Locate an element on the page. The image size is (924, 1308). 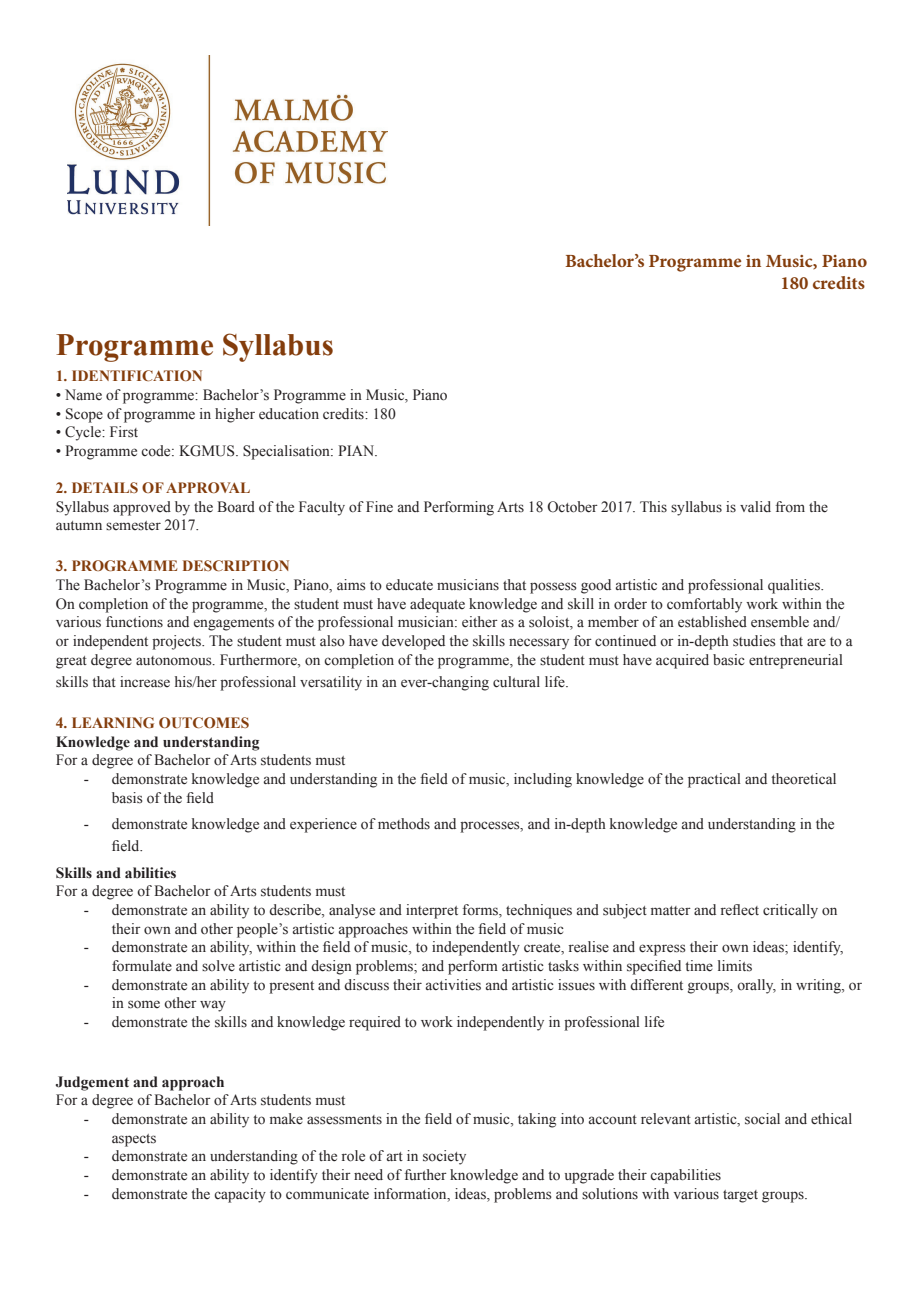
IDENTIFICATION is located at coordinates (137, 375).
